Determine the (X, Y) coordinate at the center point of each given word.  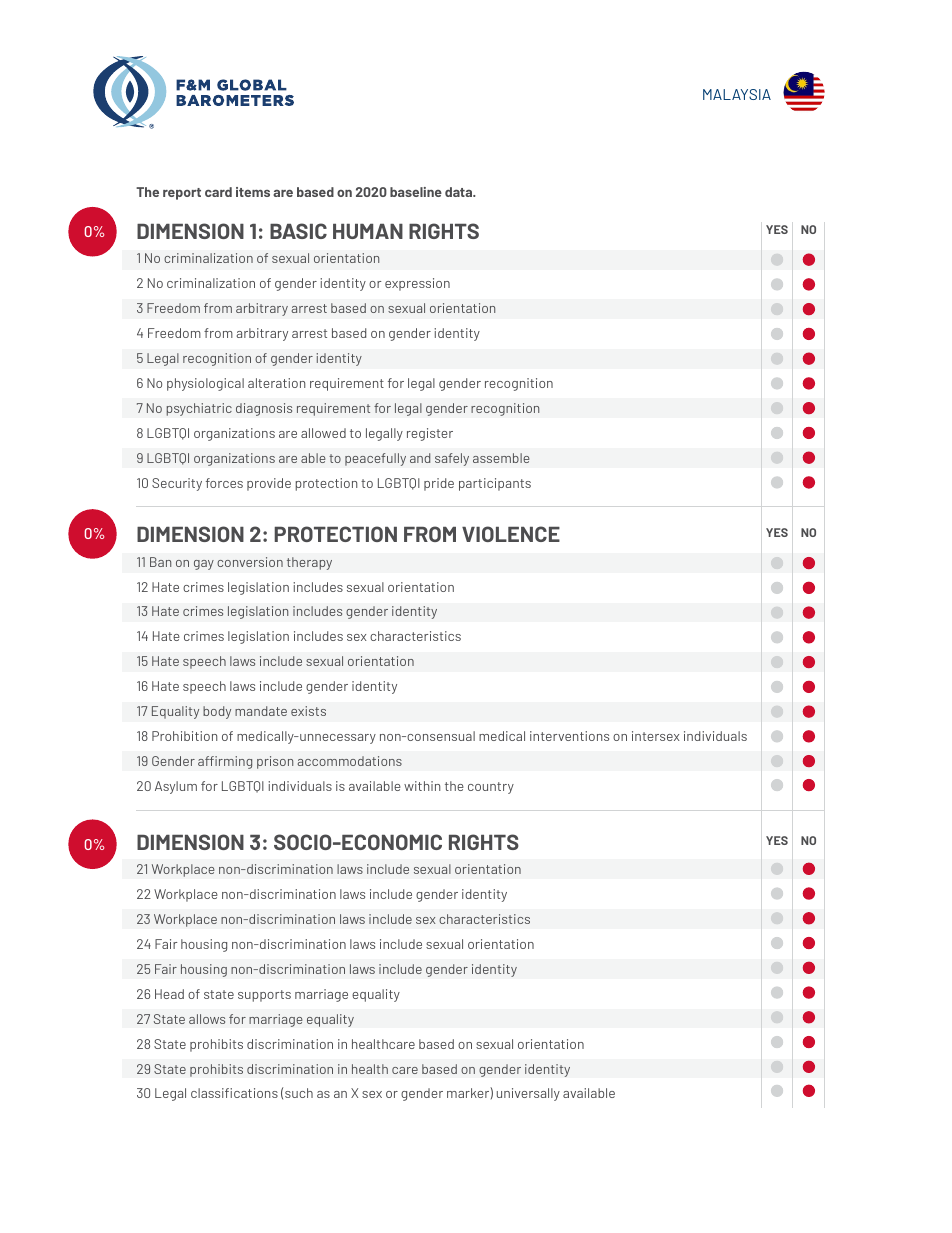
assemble (501, 458)
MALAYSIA (737, 94)
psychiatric (199, 409)
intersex (656, 736)
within (422, 786)
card (218, 192)
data (460, 192)
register (430, 434)
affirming (225, 762)
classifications (234, 1093)
